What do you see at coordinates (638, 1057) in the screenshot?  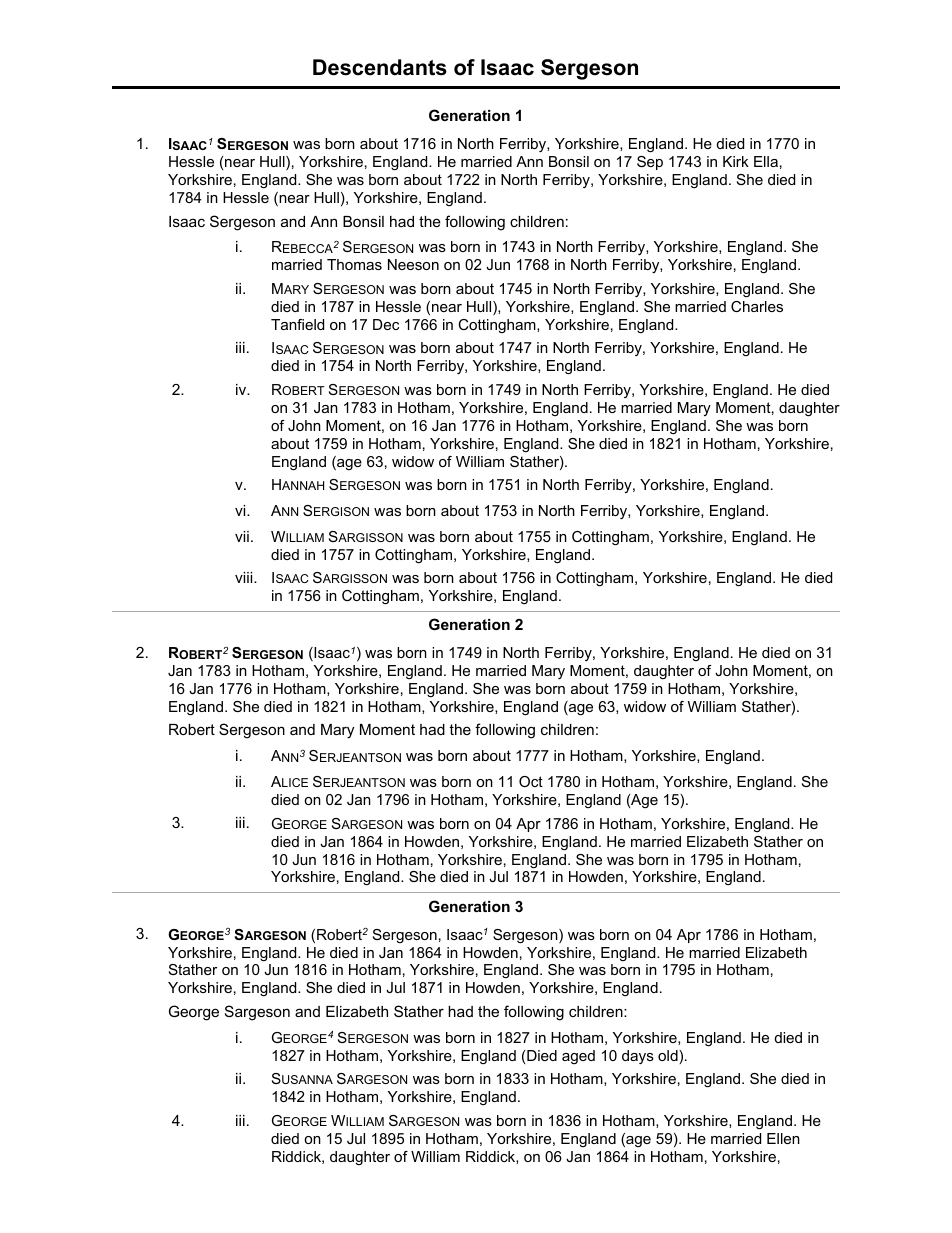 I see `days` at bounding box center [638, 1057].
